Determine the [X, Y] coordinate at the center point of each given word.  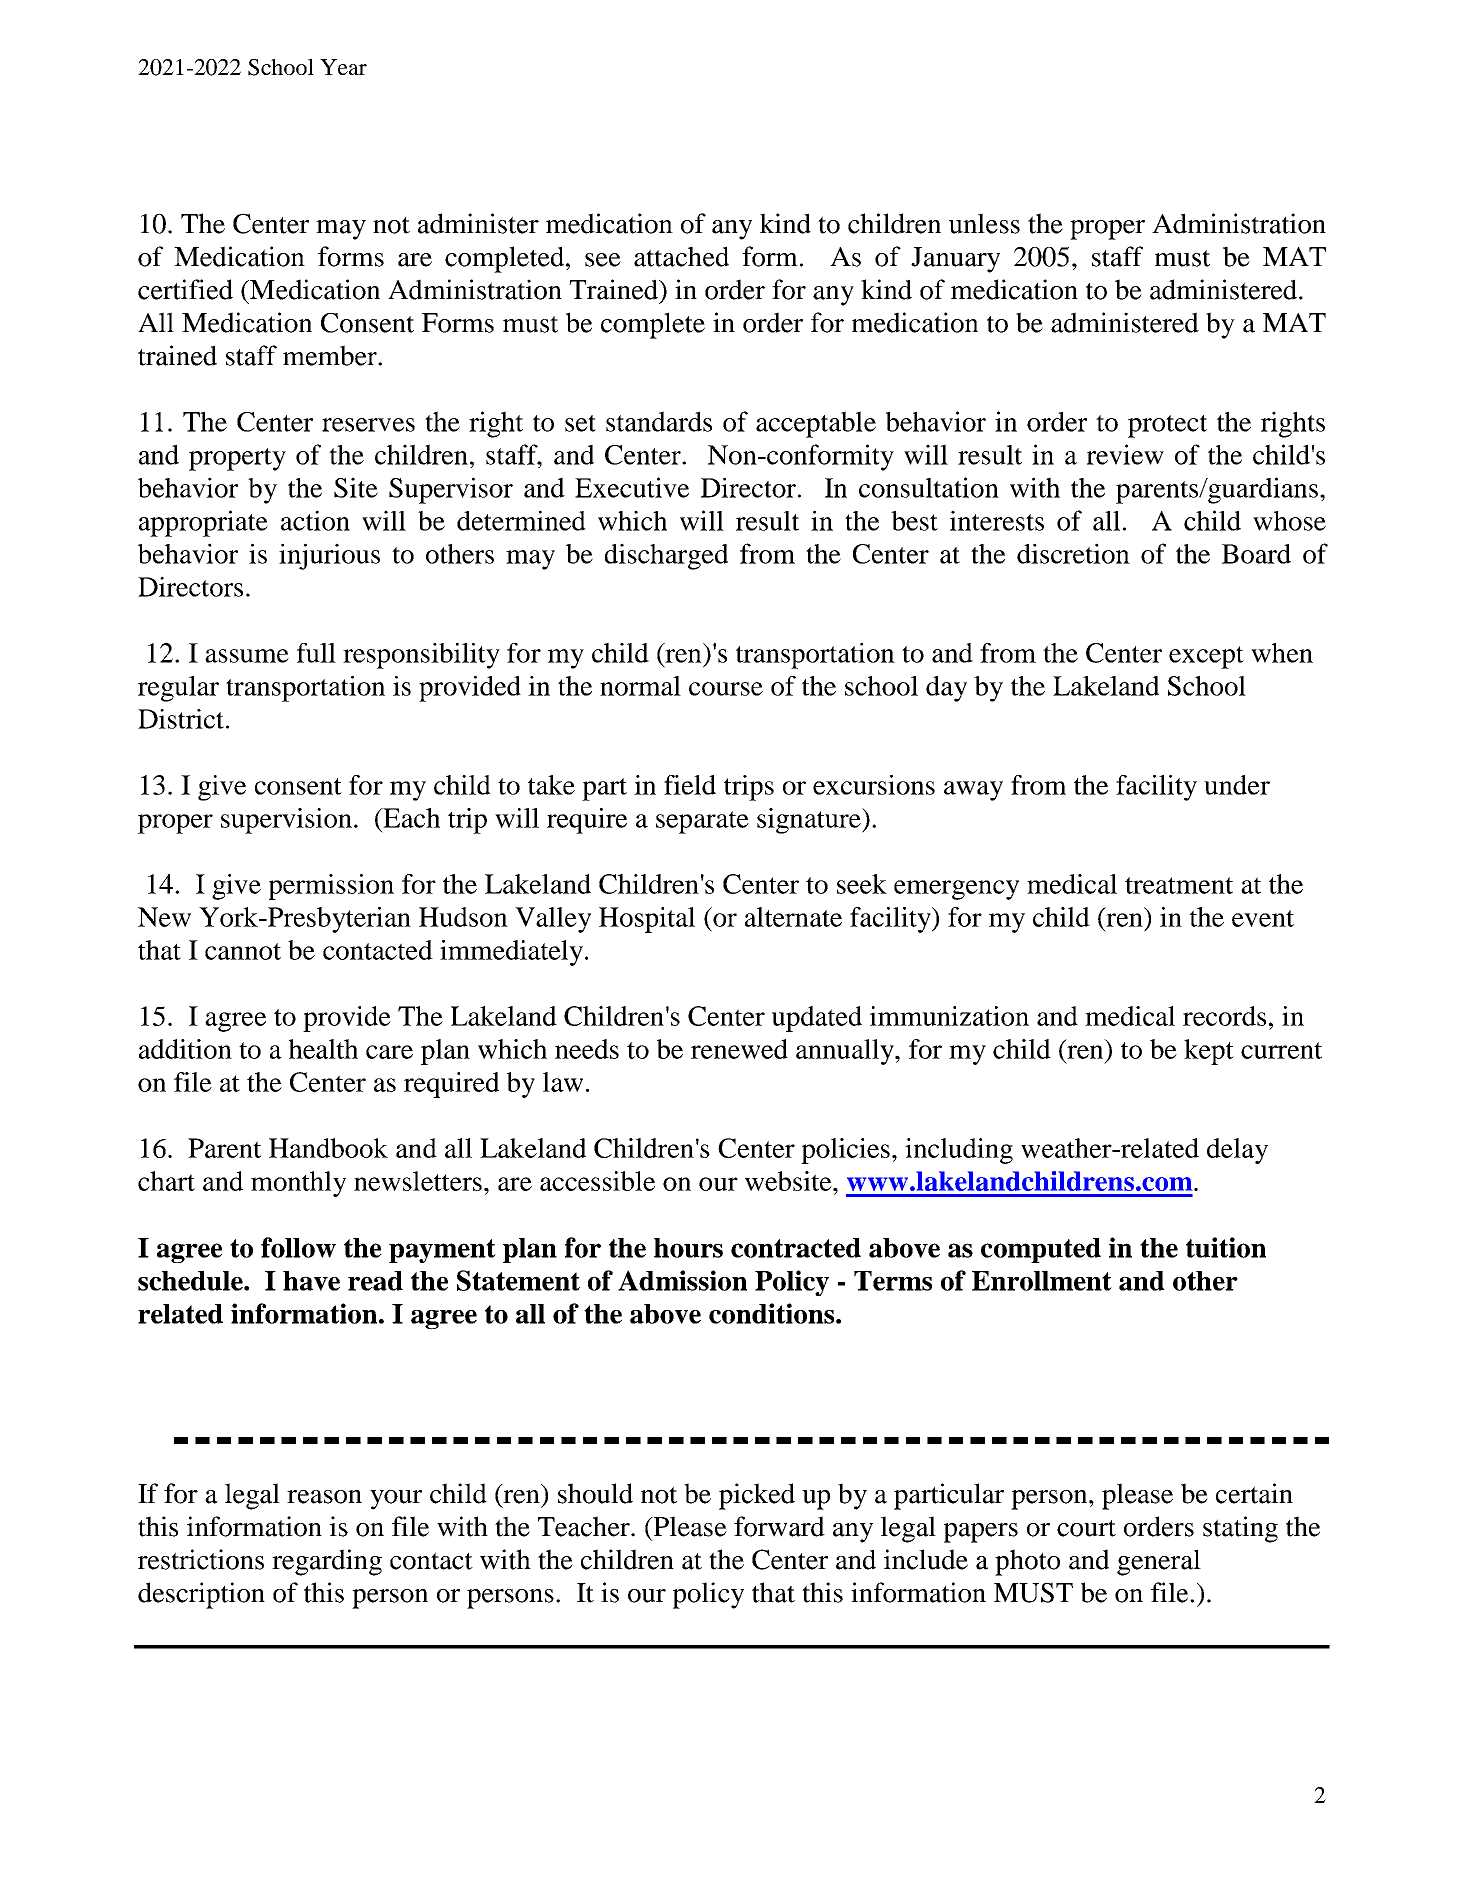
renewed [739, 1049]
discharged [666, 556]
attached [681, 256]
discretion [1073, 553]
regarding [327, 1562]
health [323, 1049]
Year [343, 67]
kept [1209, 1052]
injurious [329, 556]
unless [984, 223]
